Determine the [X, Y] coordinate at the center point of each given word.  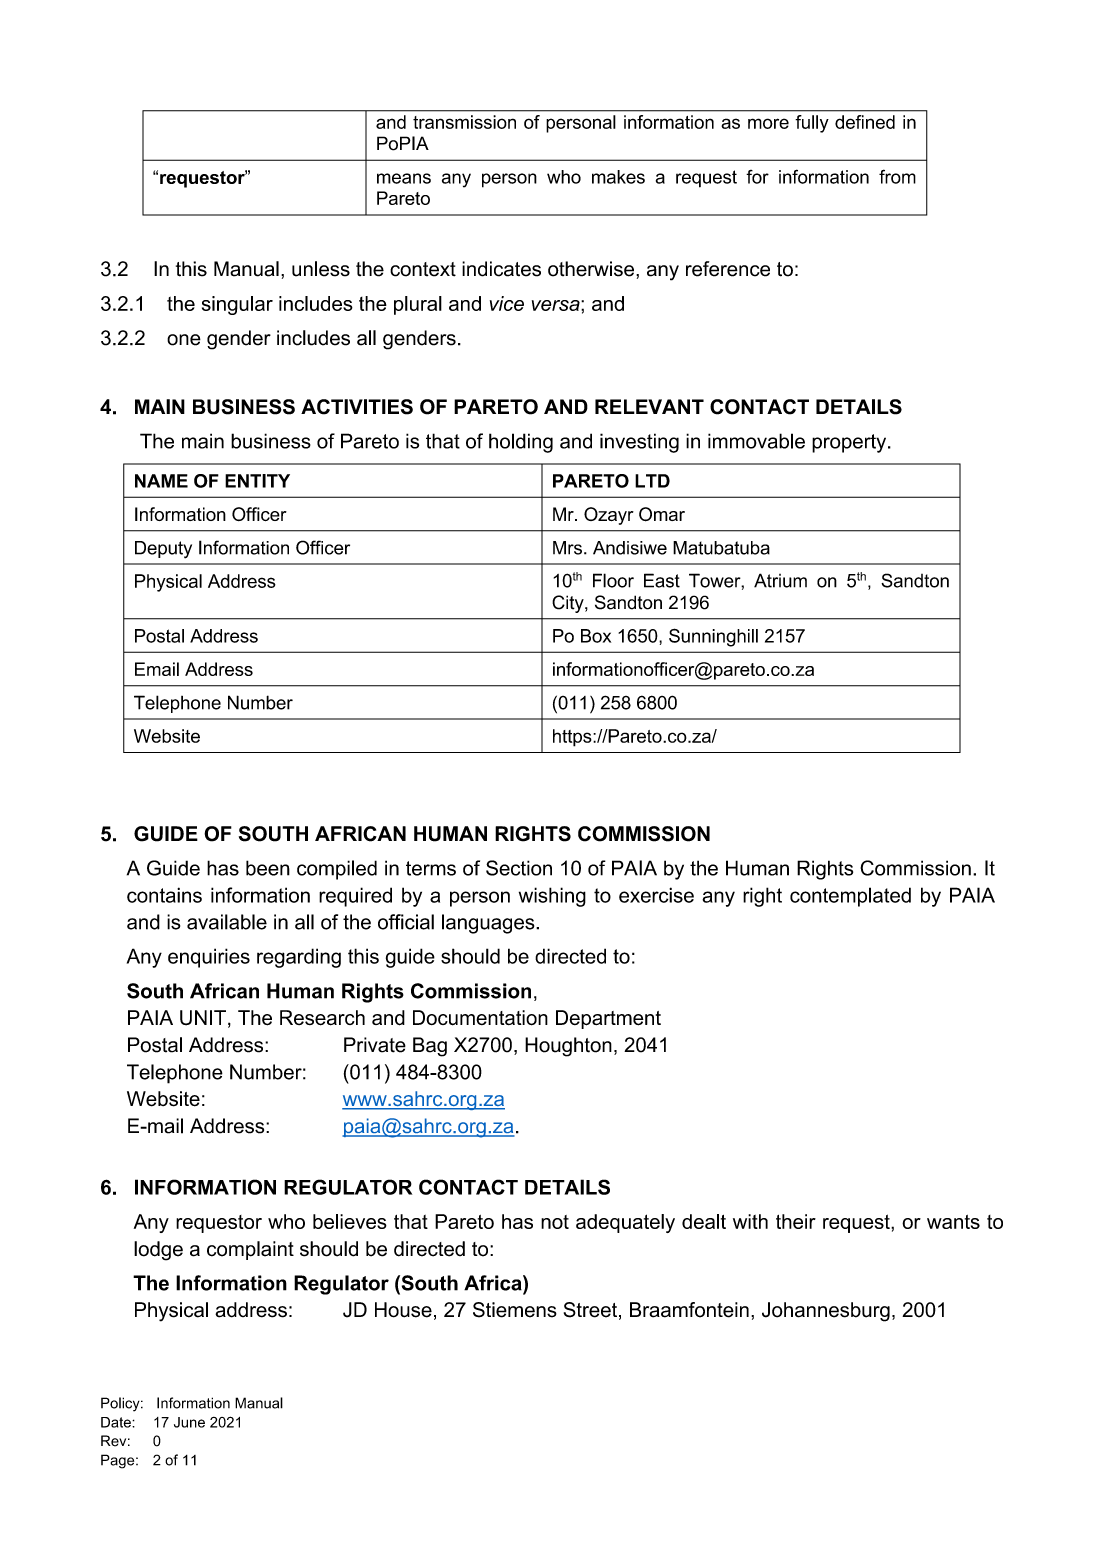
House [403, 1310]
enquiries [209, 958]
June [189, 1422]
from [897, 176]
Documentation [480, 1018]
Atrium [780, 580]
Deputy [163, 550]
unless [321, 269]
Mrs [567, 548]
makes [618, 177]
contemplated [850, 897]
